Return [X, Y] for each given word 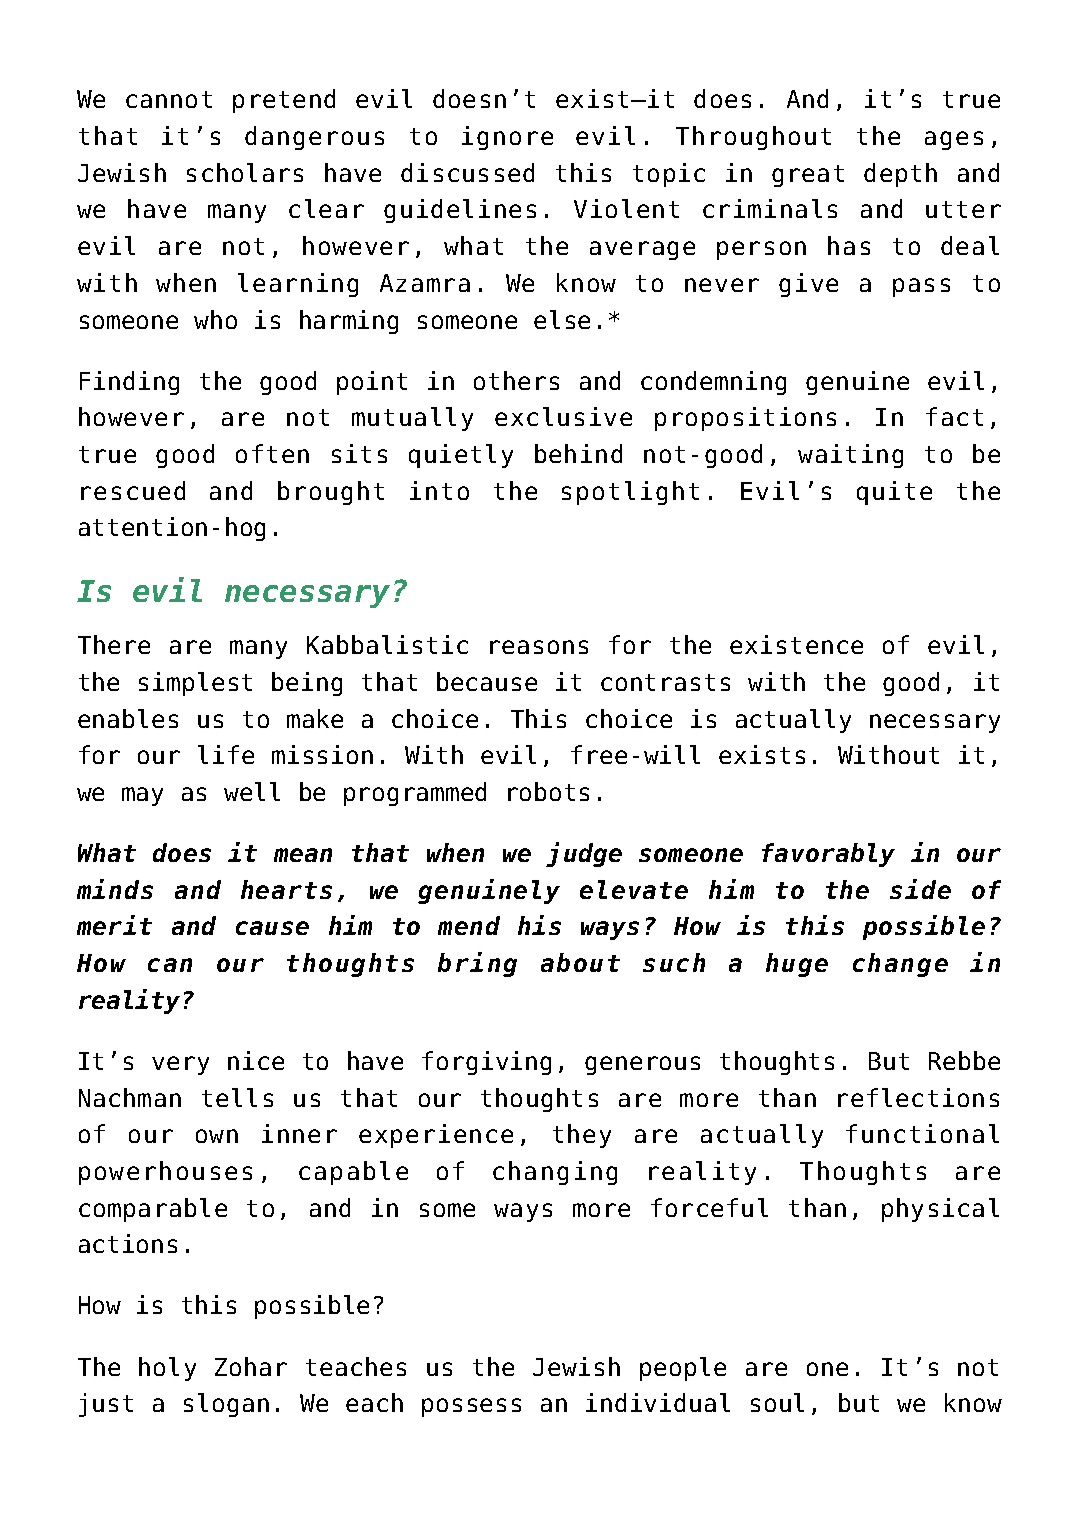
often [272, 453]
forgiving [486, 1063]
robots [548, 791]
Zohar [251, 1366]
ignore [507, 138]
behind [578, 453]
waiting [850, 456]
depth [900, 175]
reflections [918, 1097]
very [180, 1065]
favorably [828, 855]
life [226, 754]
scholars [245, 172]
